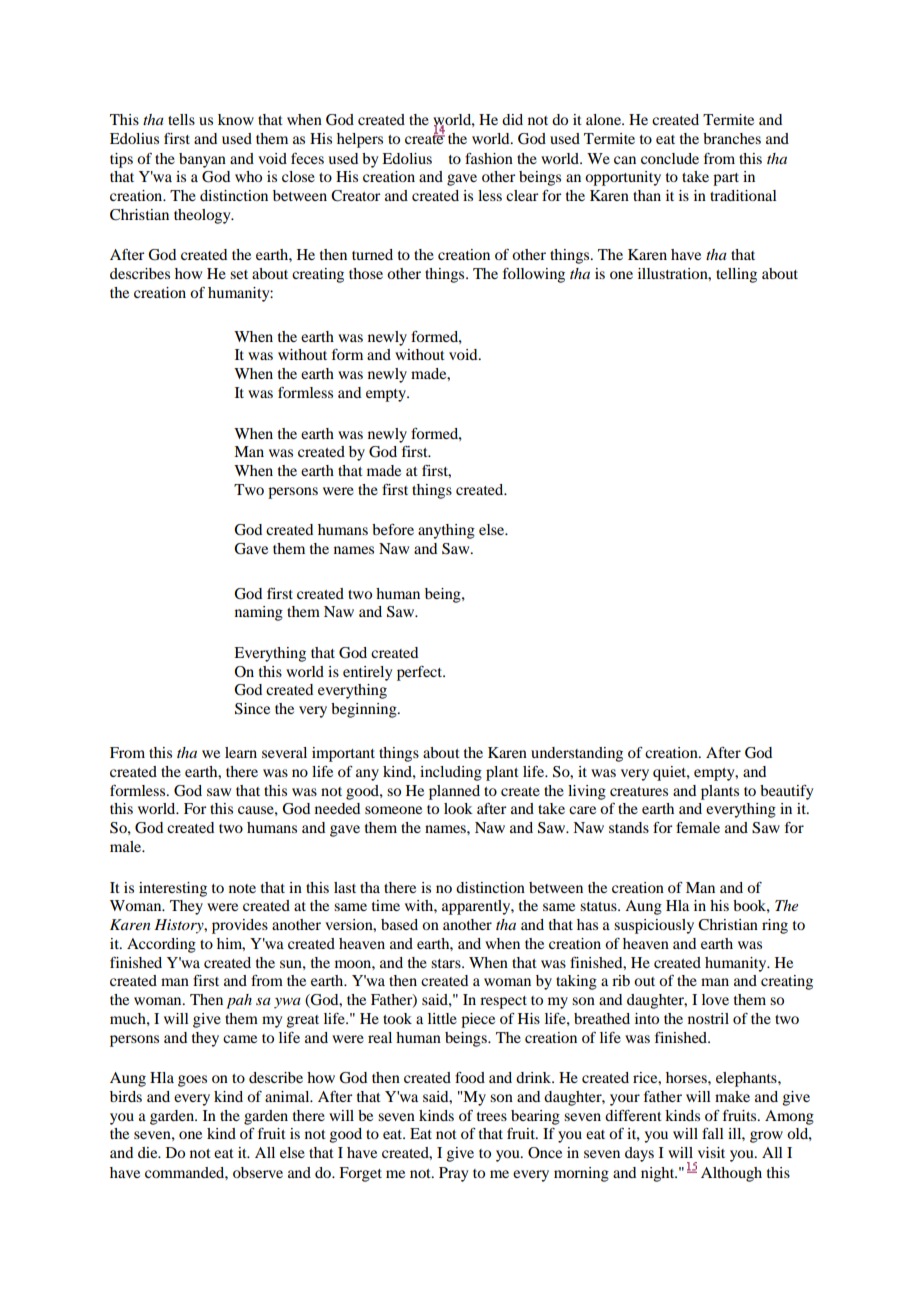  I want to click on including, so click(451, 773).
